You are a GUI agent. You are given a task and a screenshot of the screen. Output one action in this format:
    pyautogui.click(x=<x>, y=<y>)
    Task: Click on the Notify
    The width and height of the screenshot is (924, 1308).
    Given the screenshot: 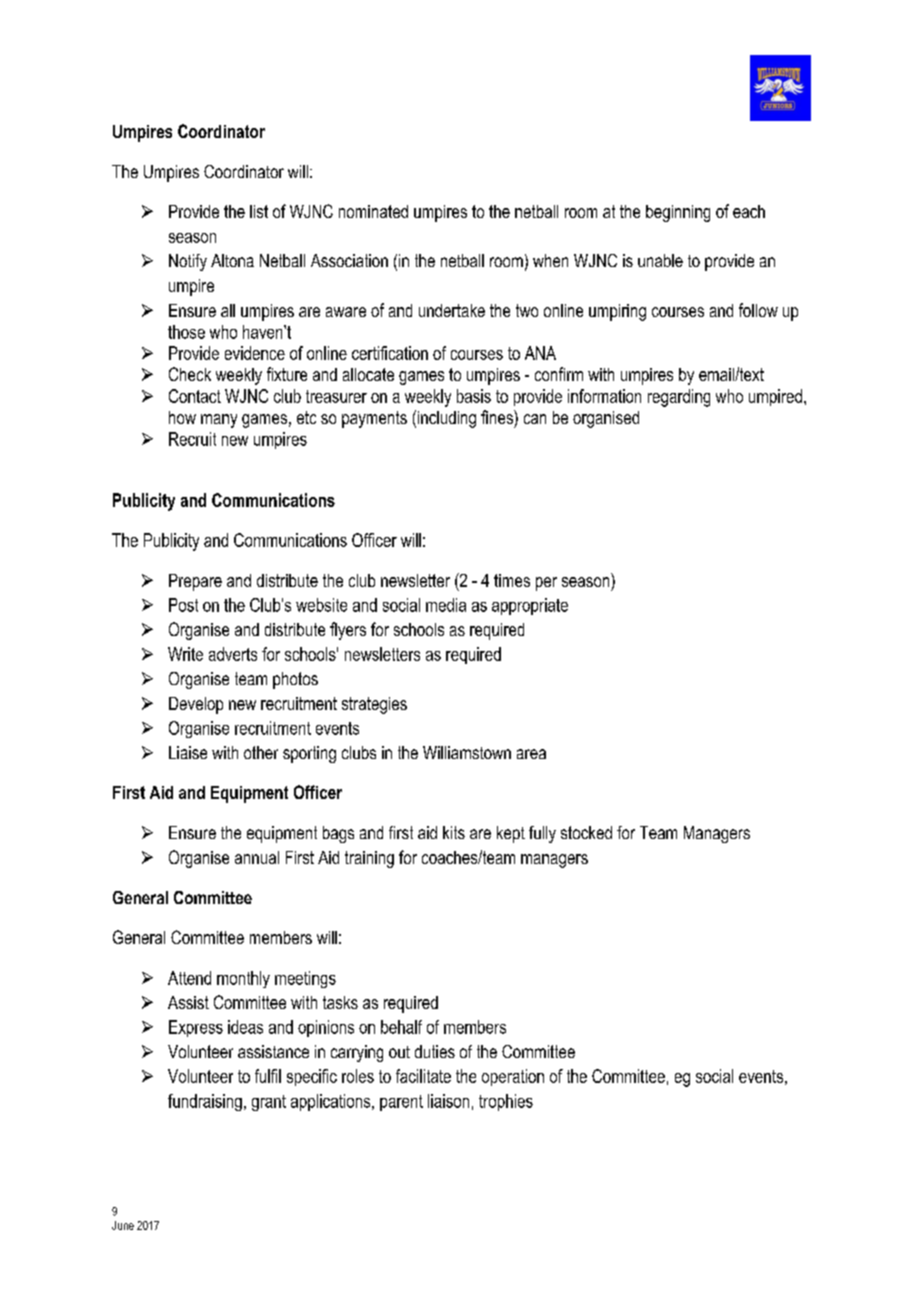 What is the action you would take?
    pyautogui.click(x=188, y=262)
